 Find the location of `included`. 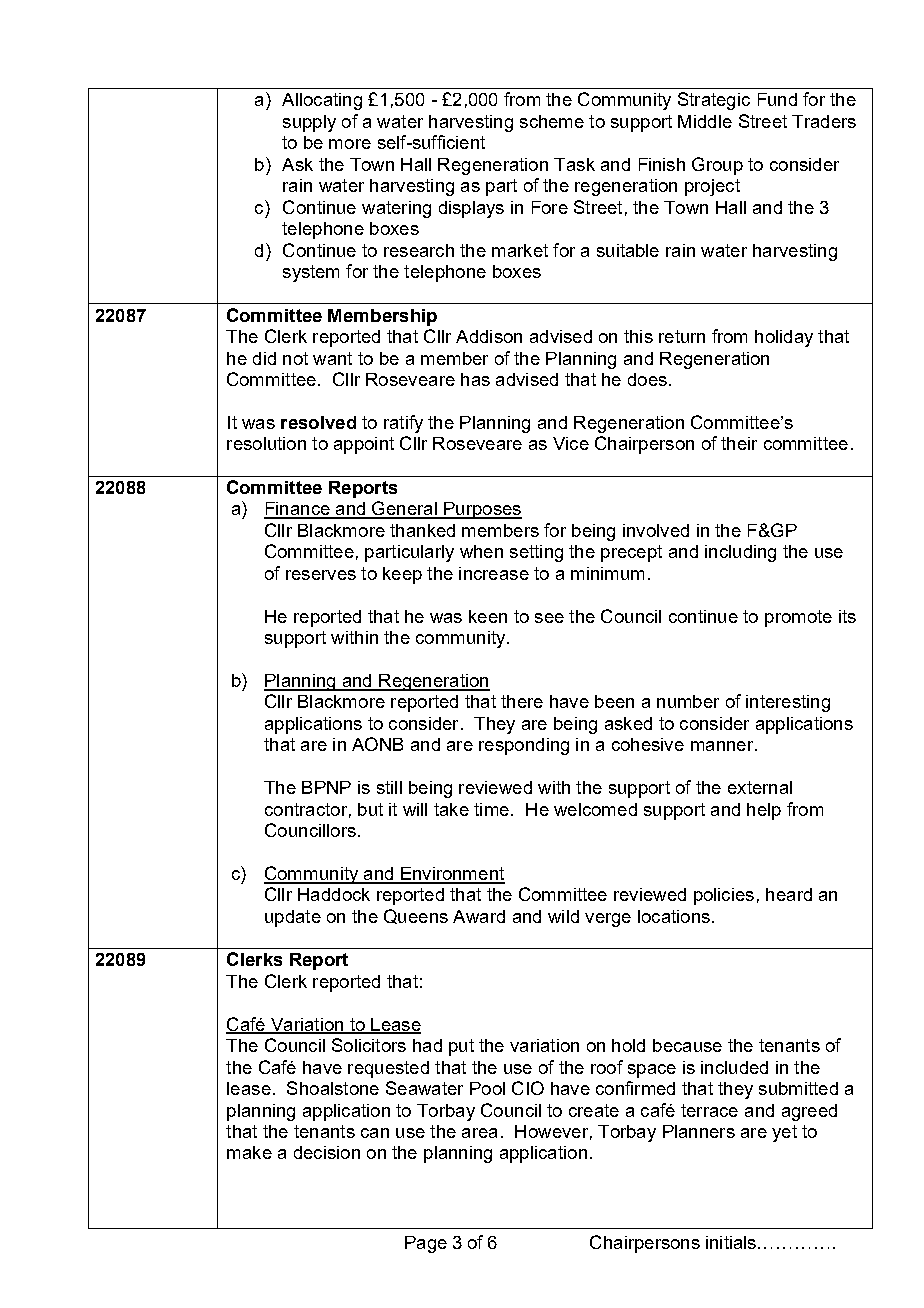

included is located at coordinates (734, 1067).
